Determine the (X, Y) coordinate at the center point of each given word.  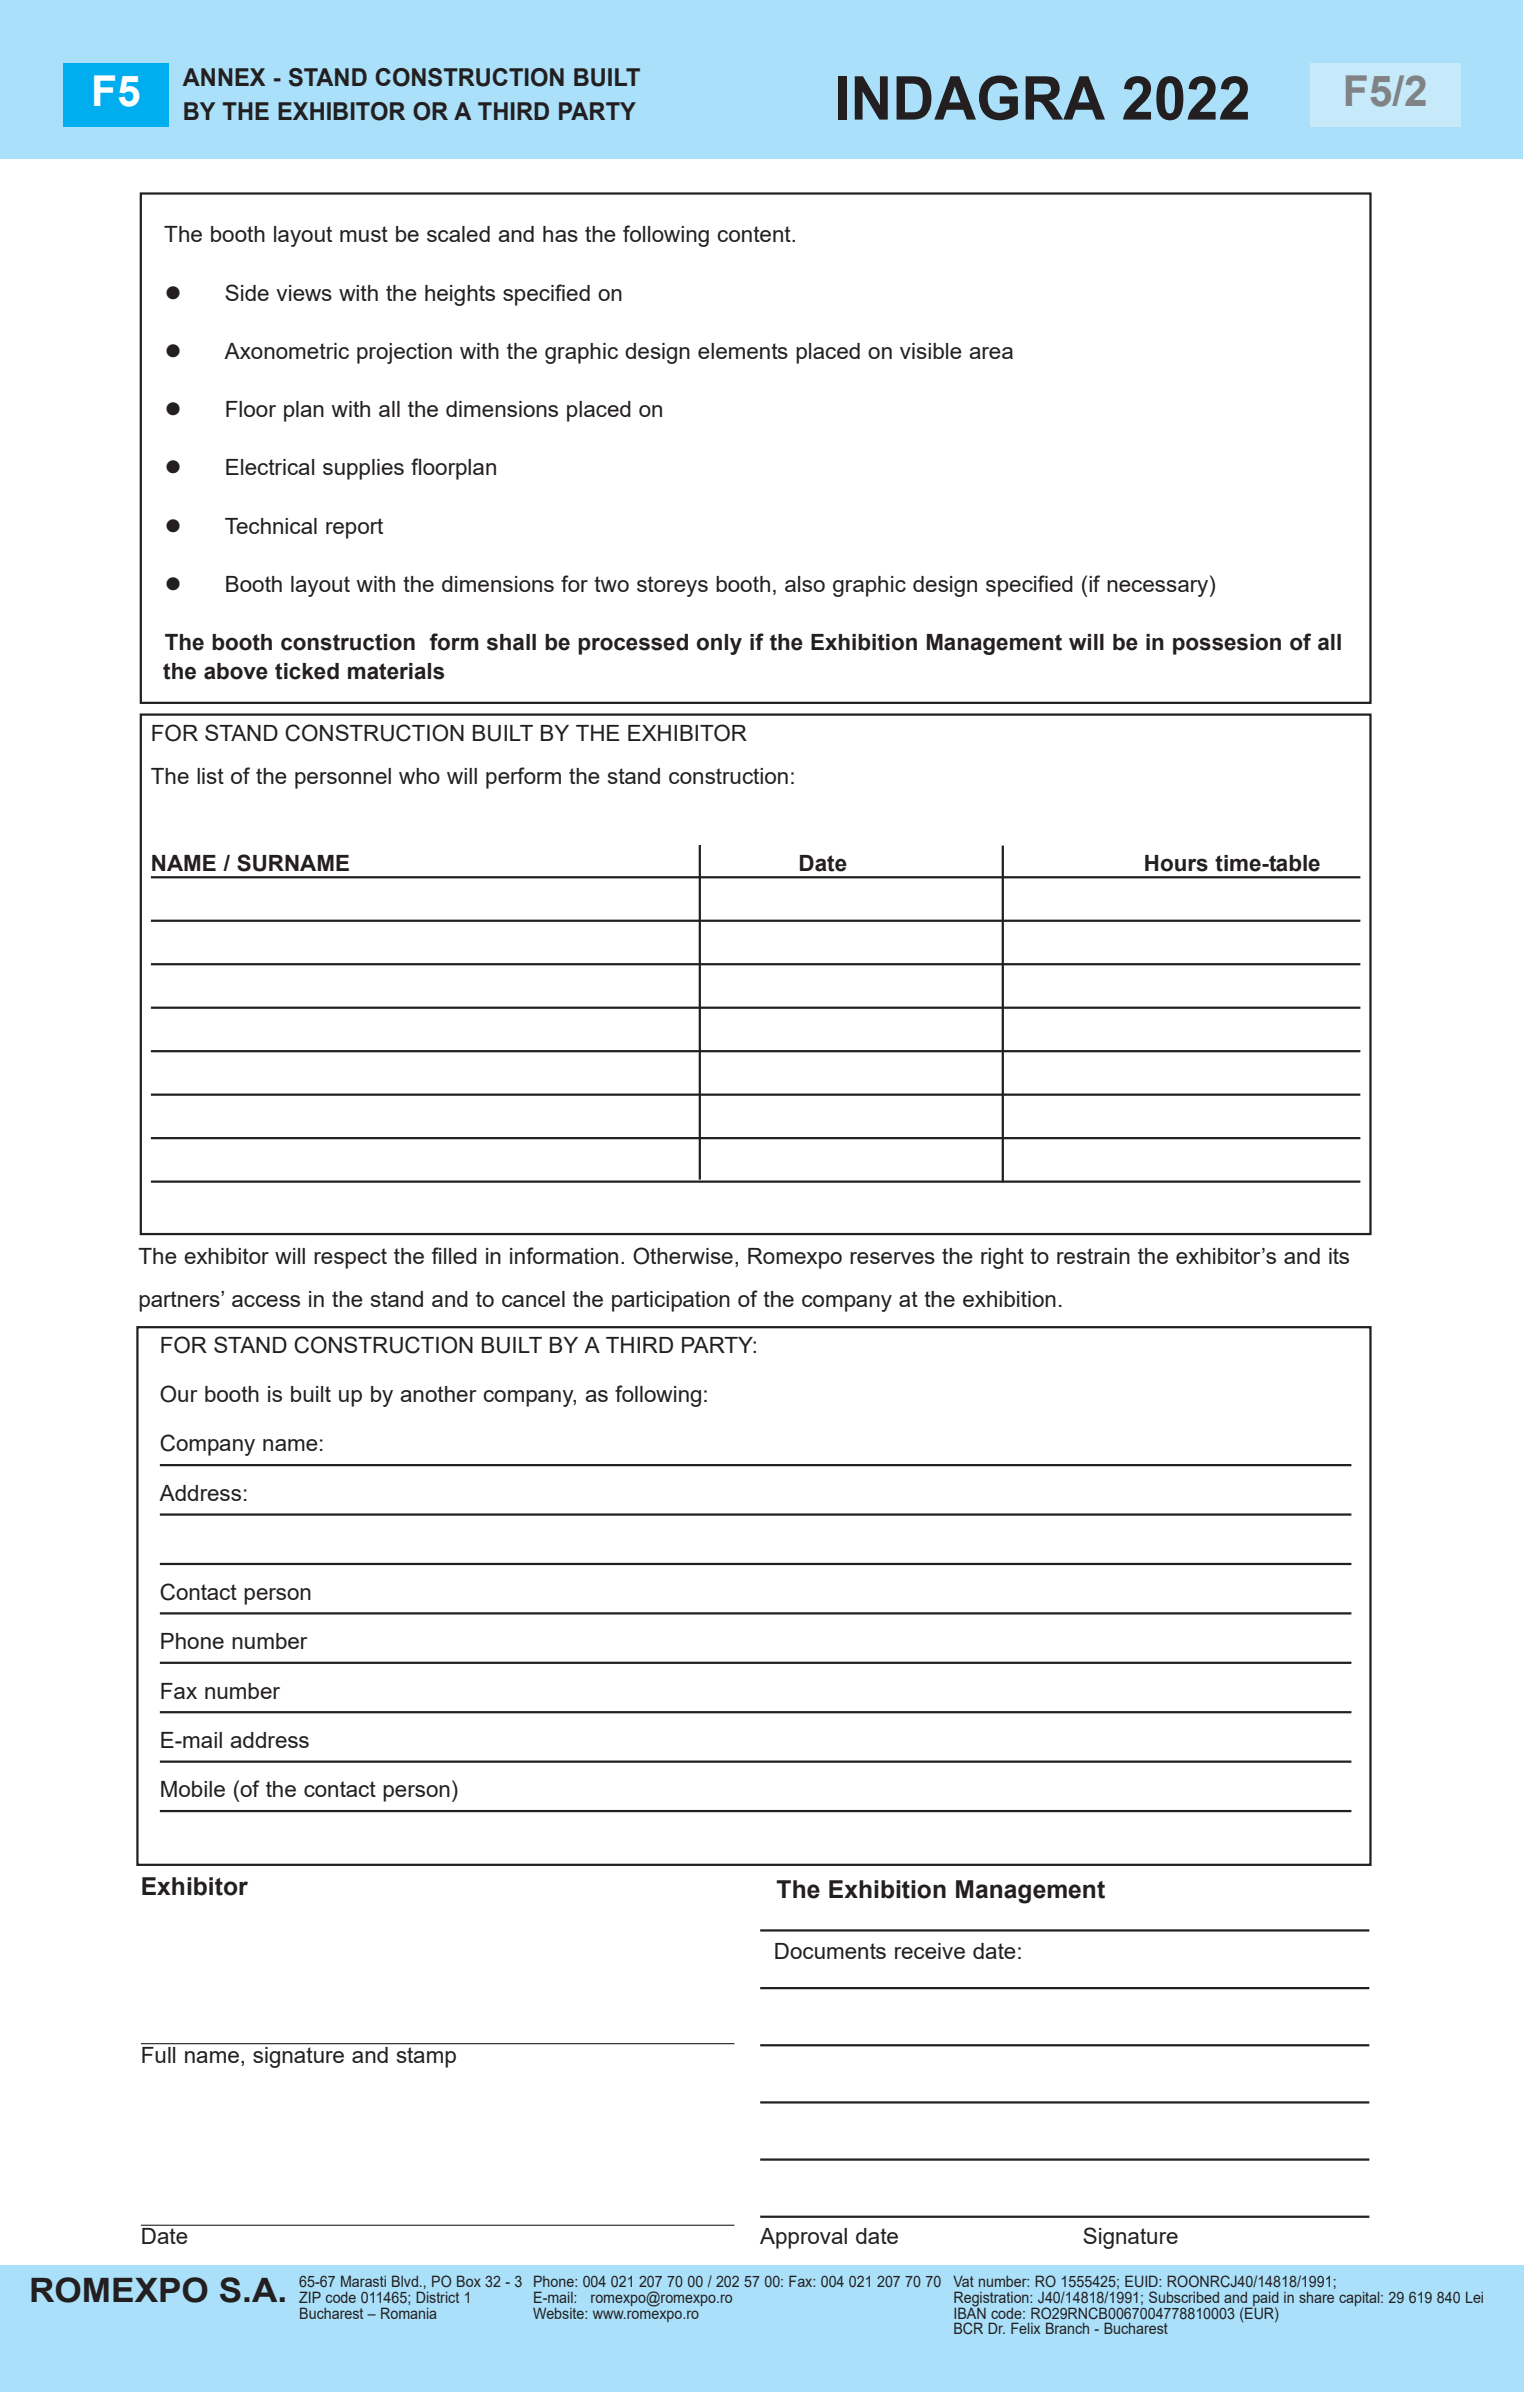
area (991, 353)
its (1339, 1256)
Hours (1176, 863)
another (438, 1394)
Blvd (405, 2281)
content (755, 234)
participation (671, 1301)
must (364, 234)
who (419, 776)
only (719, 644)
